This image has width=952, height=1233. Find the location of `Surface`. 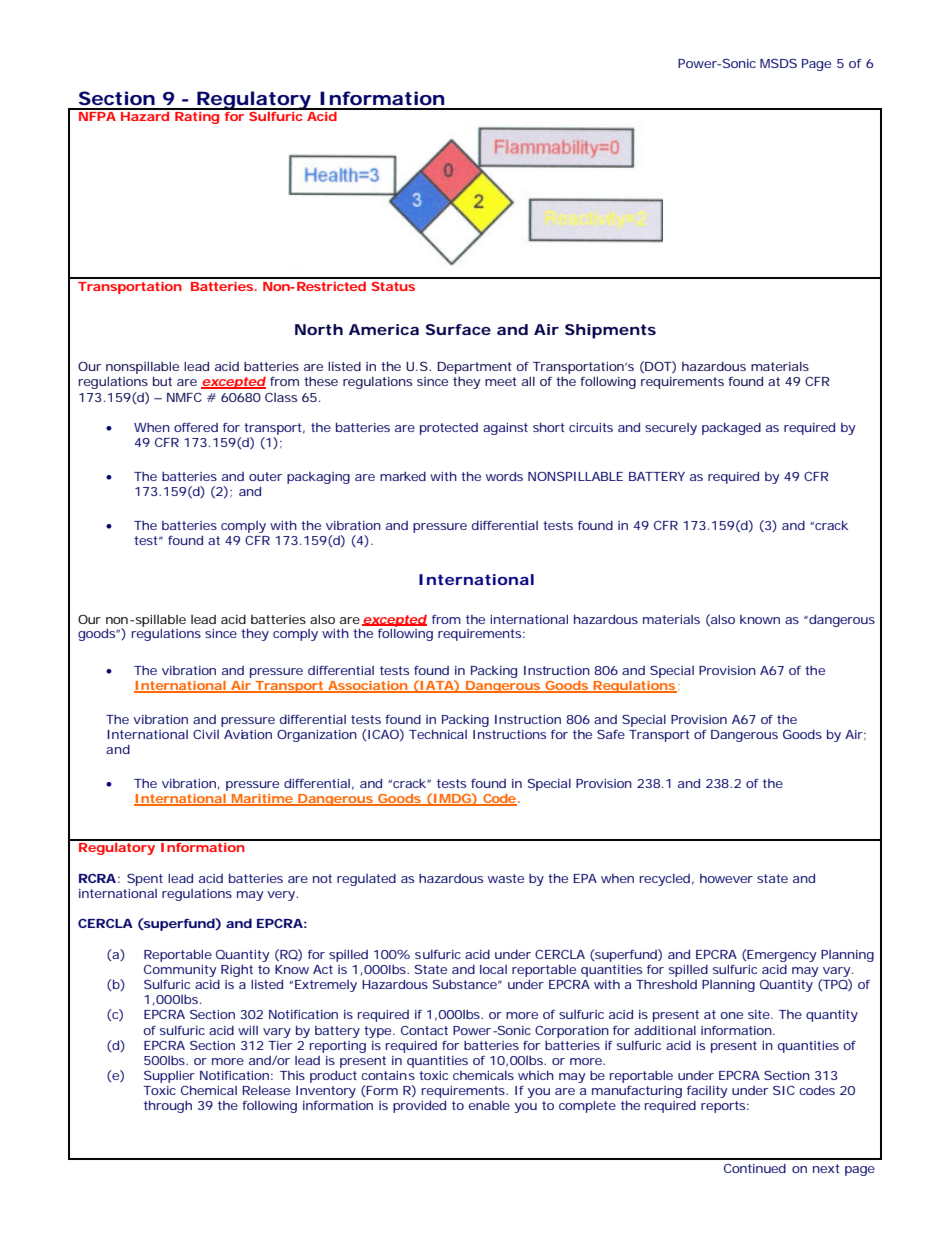

Surface is located at coordinates (458, 329).
